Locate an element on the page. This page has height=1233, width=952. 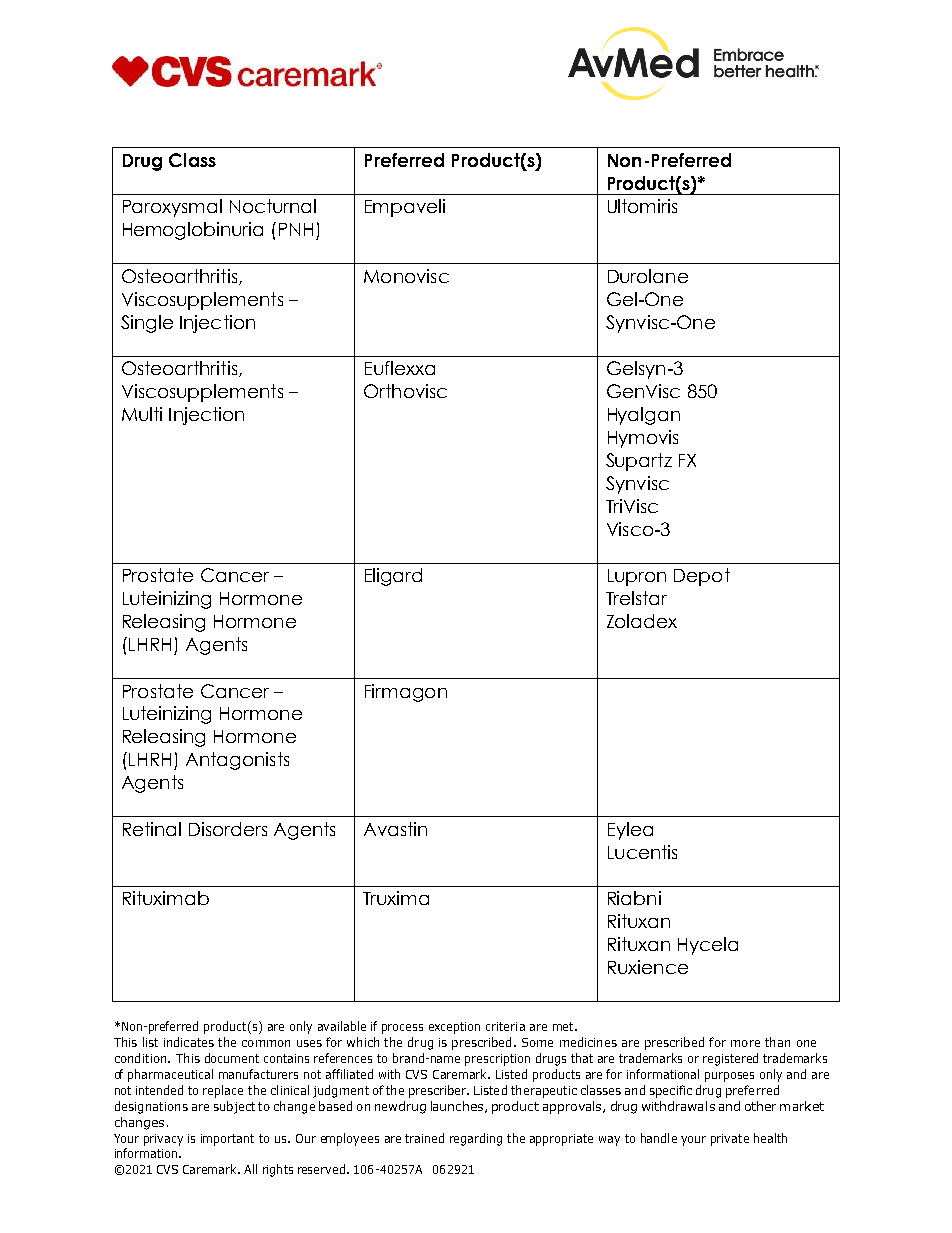
Antagonists is located at coordinates (237, 761).
